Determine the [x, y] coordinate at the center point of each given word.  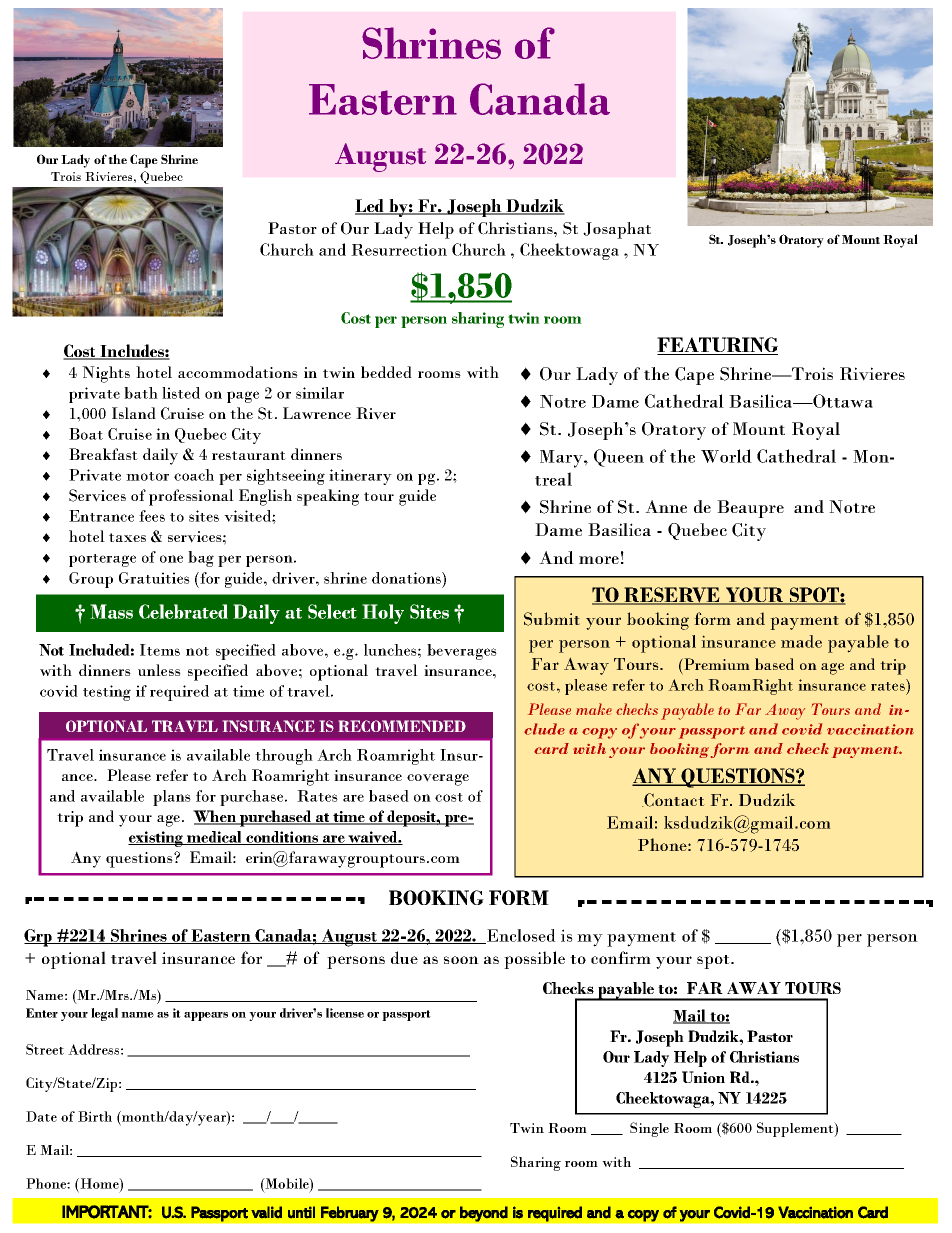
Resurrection [399, 250]
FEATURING [717, 346]
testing [107, 693]
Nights [106, 374]
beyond [484, 1214]
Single [649, 1129]
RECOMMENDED [402, 726]
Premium [716, 664]
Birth [95, 1116]
